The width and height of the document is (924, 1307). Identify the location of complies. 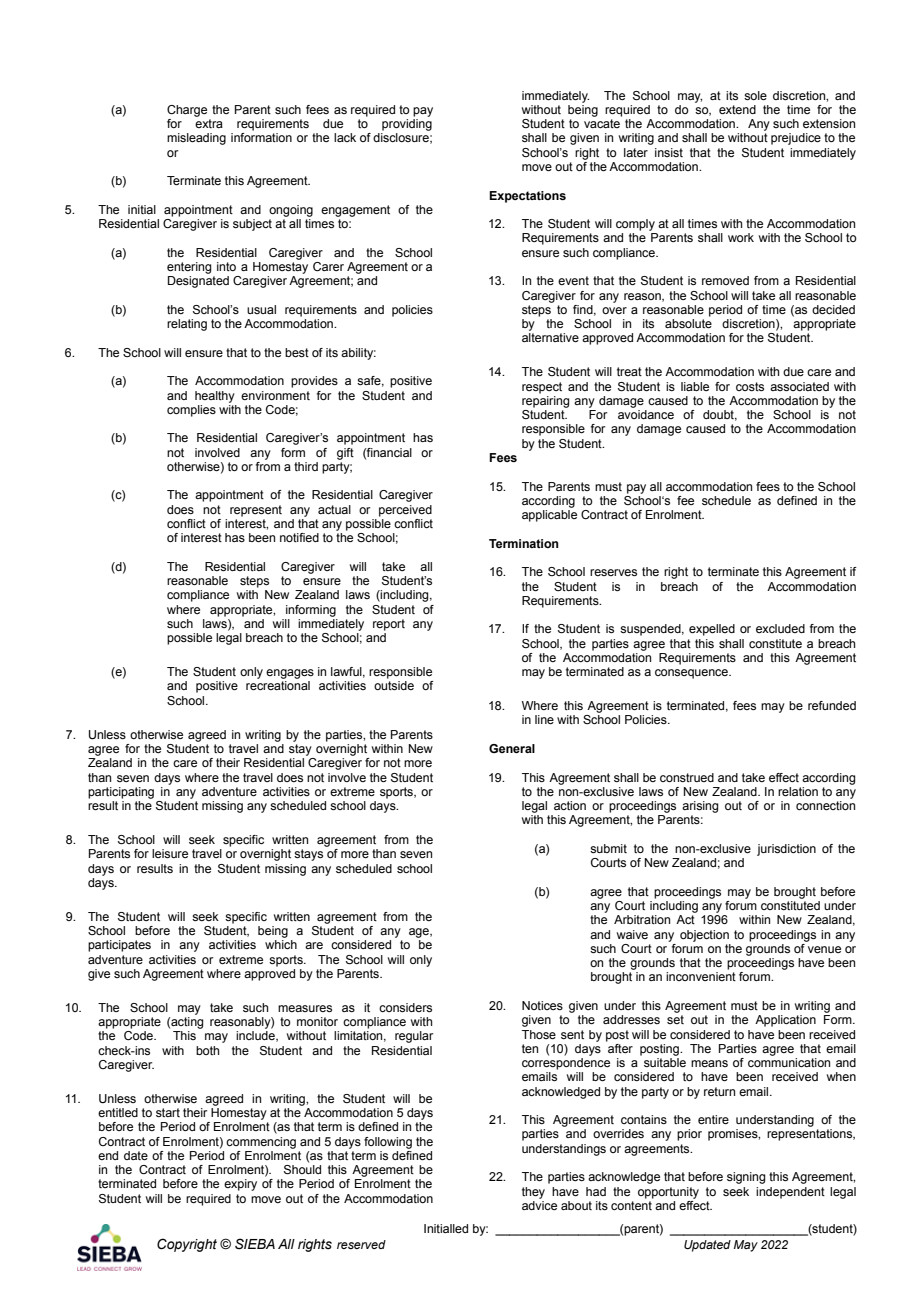
(191, 411).
